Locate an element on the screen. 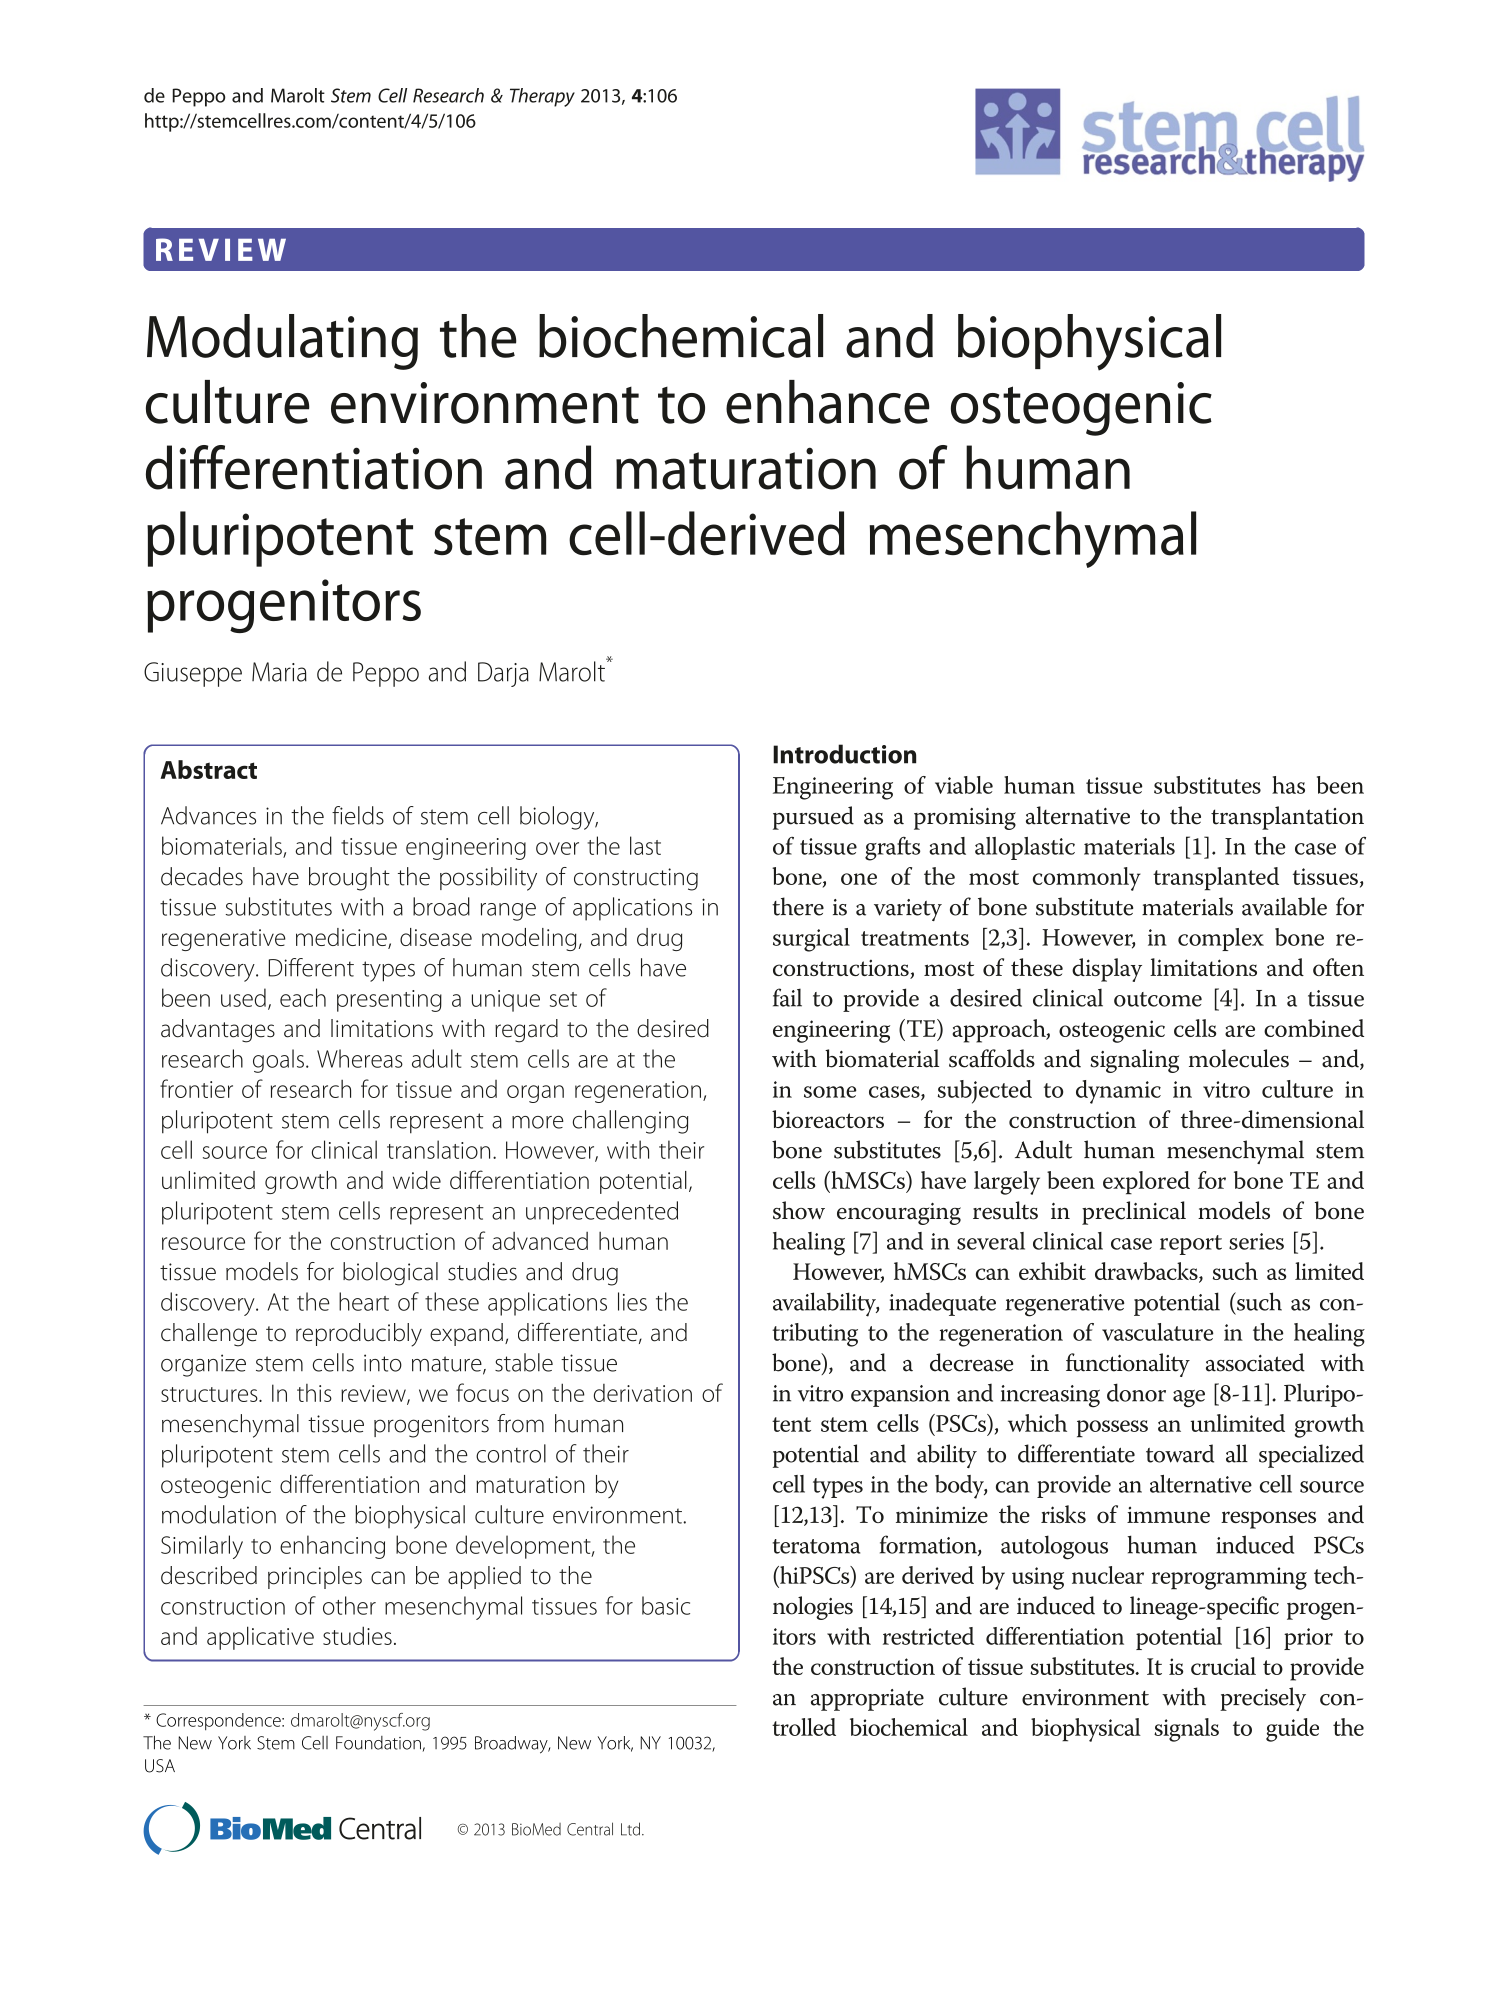 This screenshot has height=2010, width=1508. has is located at coordinates (1288, 785).
